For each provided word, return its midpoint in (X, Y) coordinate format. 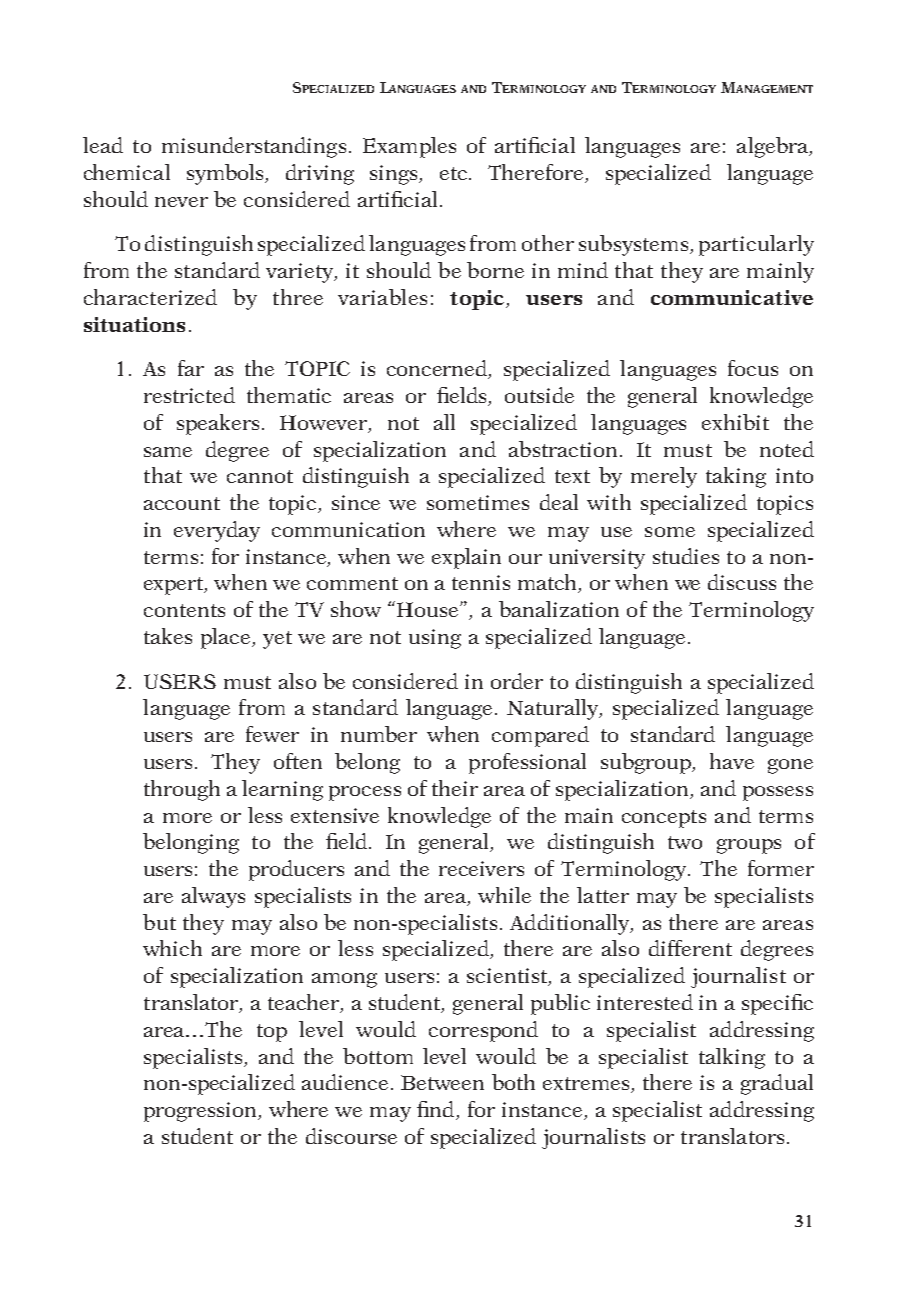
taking (736, 477)
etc (455, 173)
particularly (756, 245)
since (356, 502)
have (732, 761)
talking (732, 1058)
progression (202, 1112)
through (182, 790)
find (437, 1110)
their (455, 788)
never (181, 202)
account (182, 503)
